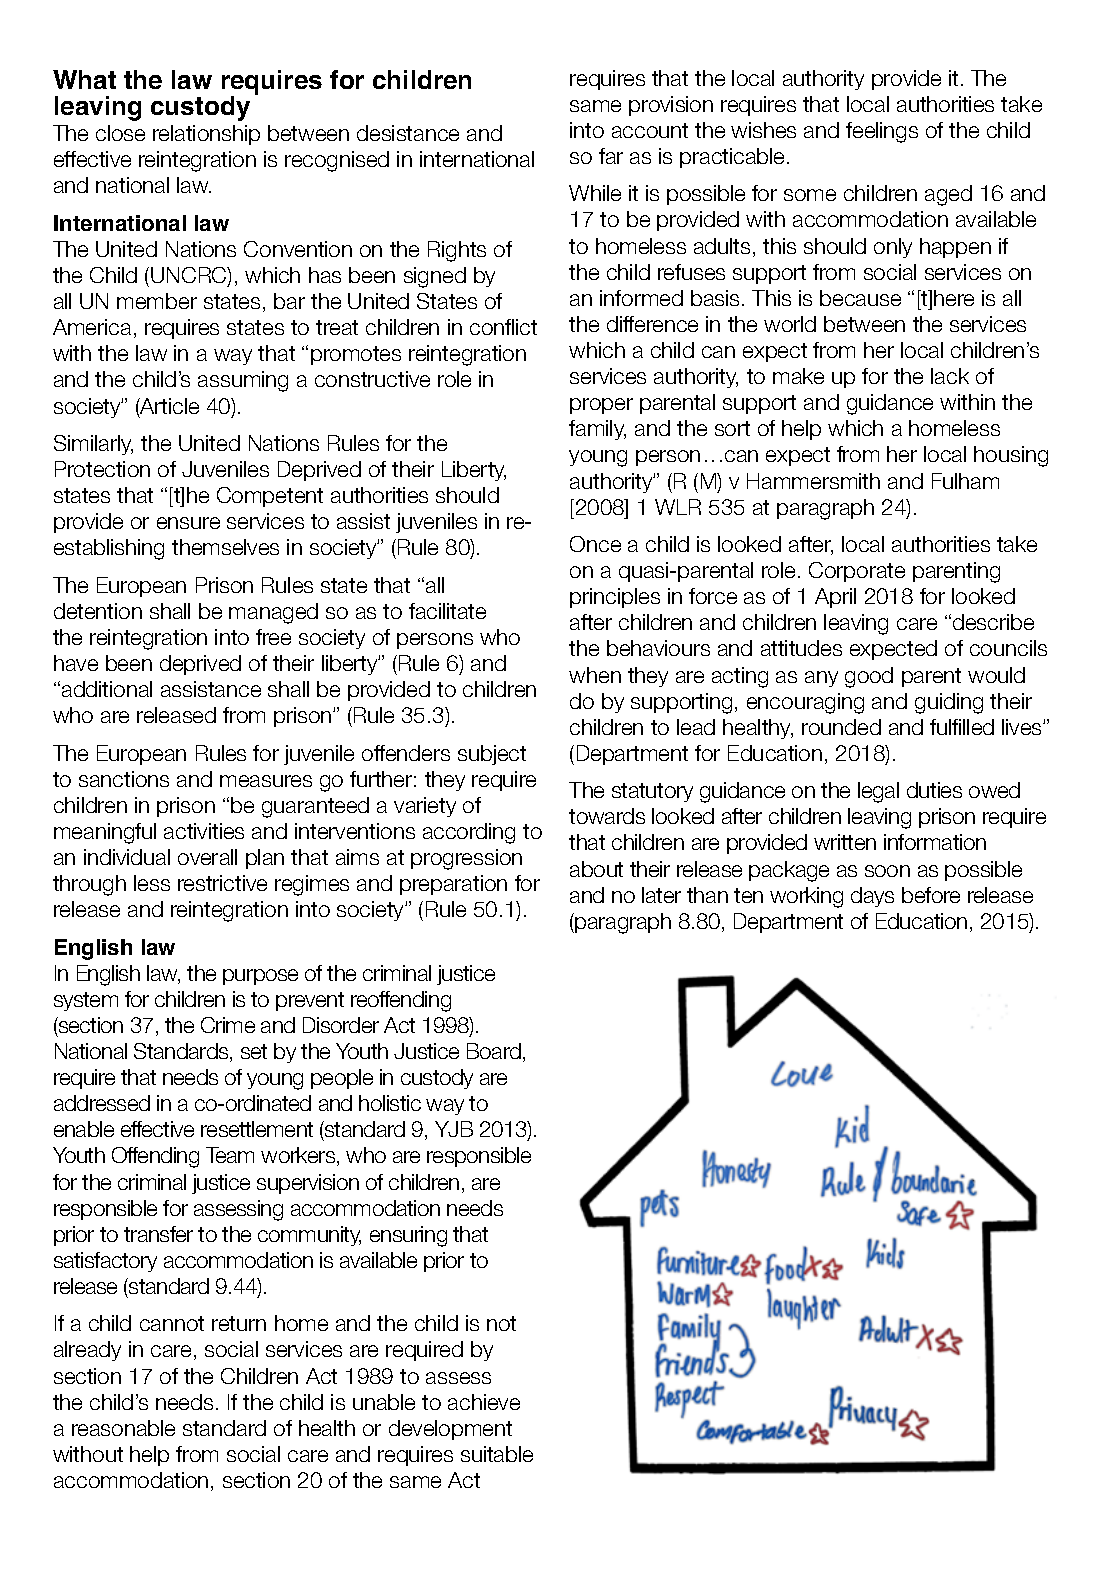  What do you see at coordinates (206, 135) in the document?
I see `relationship` at bounding box center [206, 135].
